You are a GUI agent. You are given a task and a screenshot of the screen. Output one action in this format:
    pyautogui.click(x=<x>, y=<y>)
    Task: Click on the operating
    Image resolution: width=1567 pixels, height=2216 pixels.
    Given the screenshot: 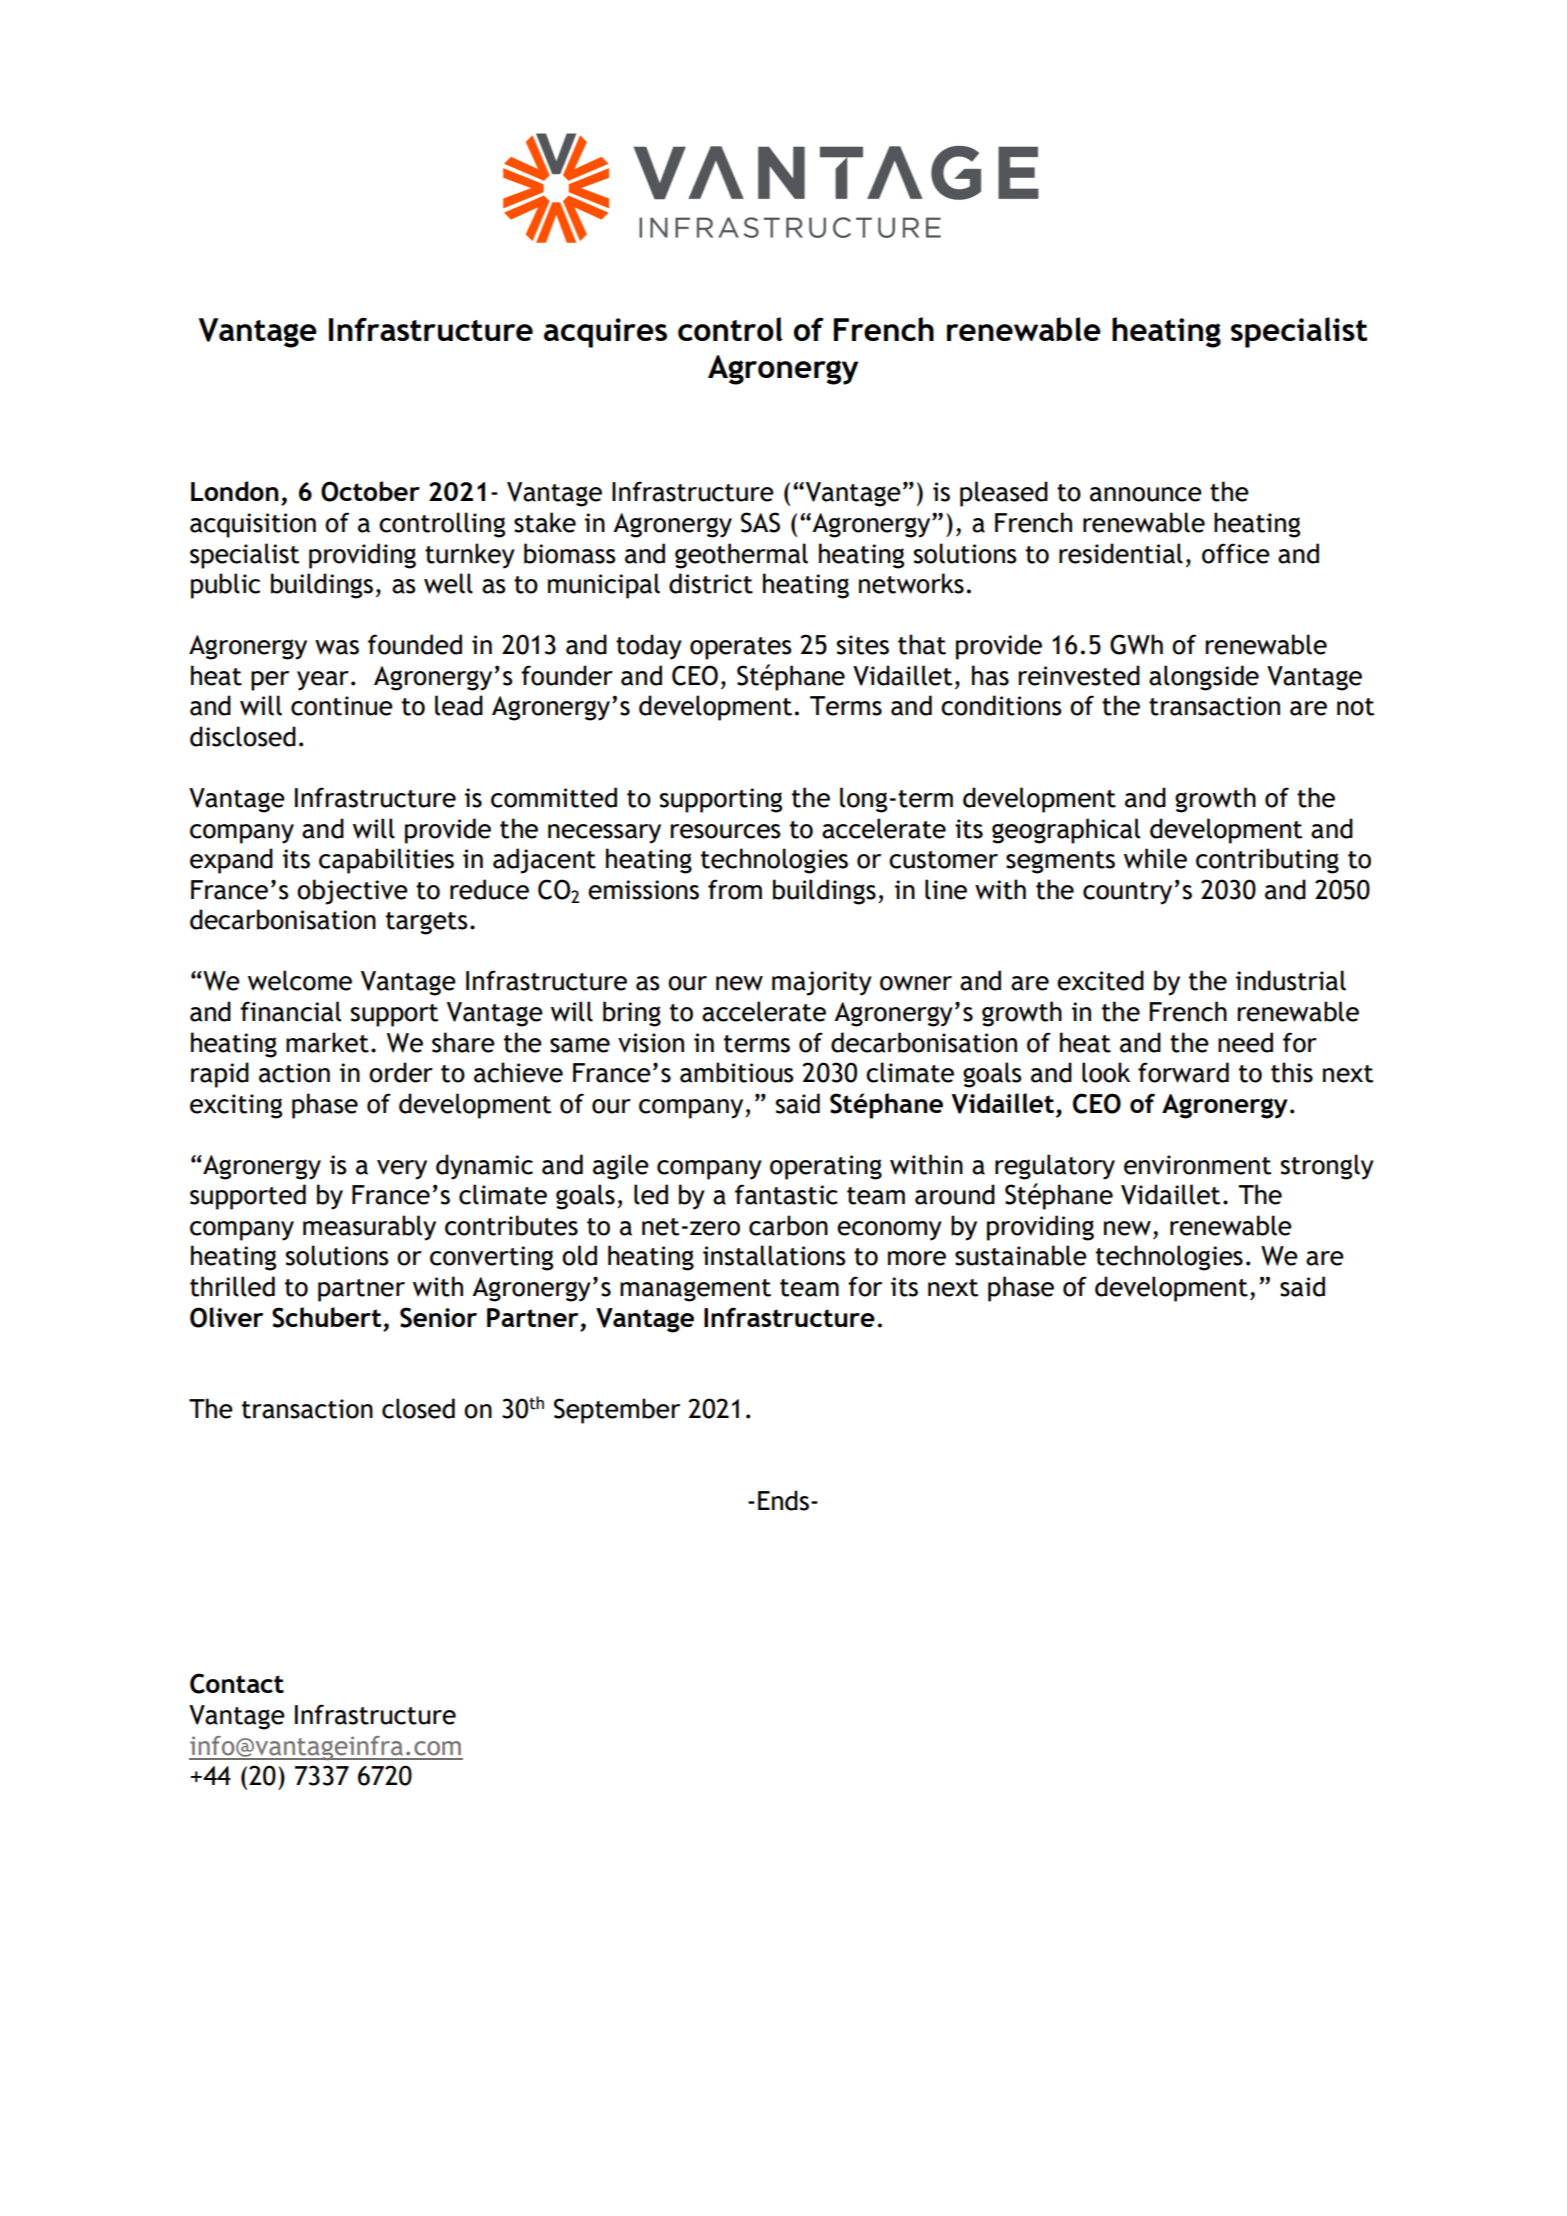 What is the action you would take?
    pyautogui.click(x=826, y=1167)
